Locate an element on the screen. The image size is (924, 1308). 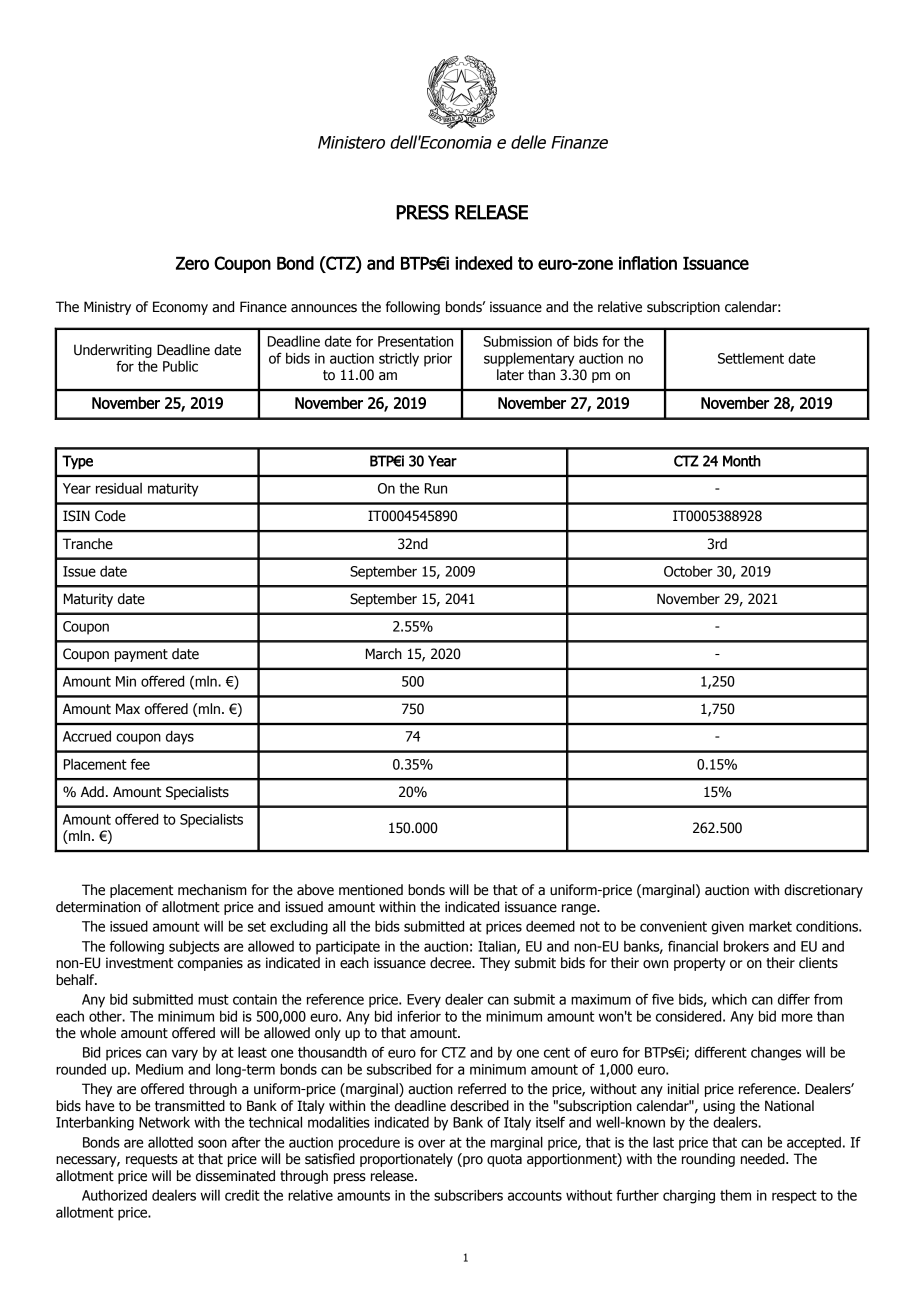
decree is located at coordinates (452, 963).
